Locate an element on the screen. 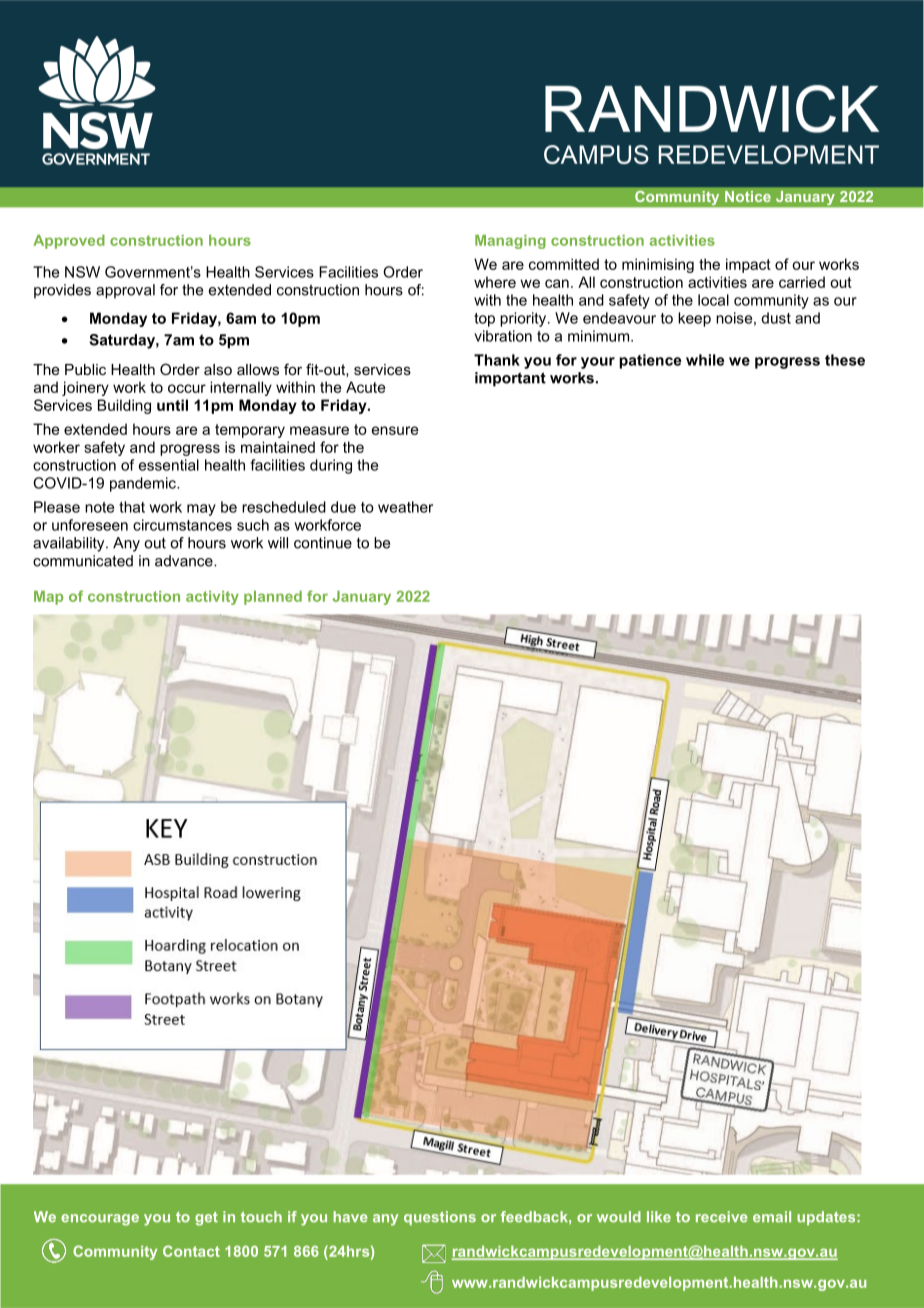 Image resolution: width=924 pixels, height=1308 pixels. planned is located at coordinates (273, 598).
